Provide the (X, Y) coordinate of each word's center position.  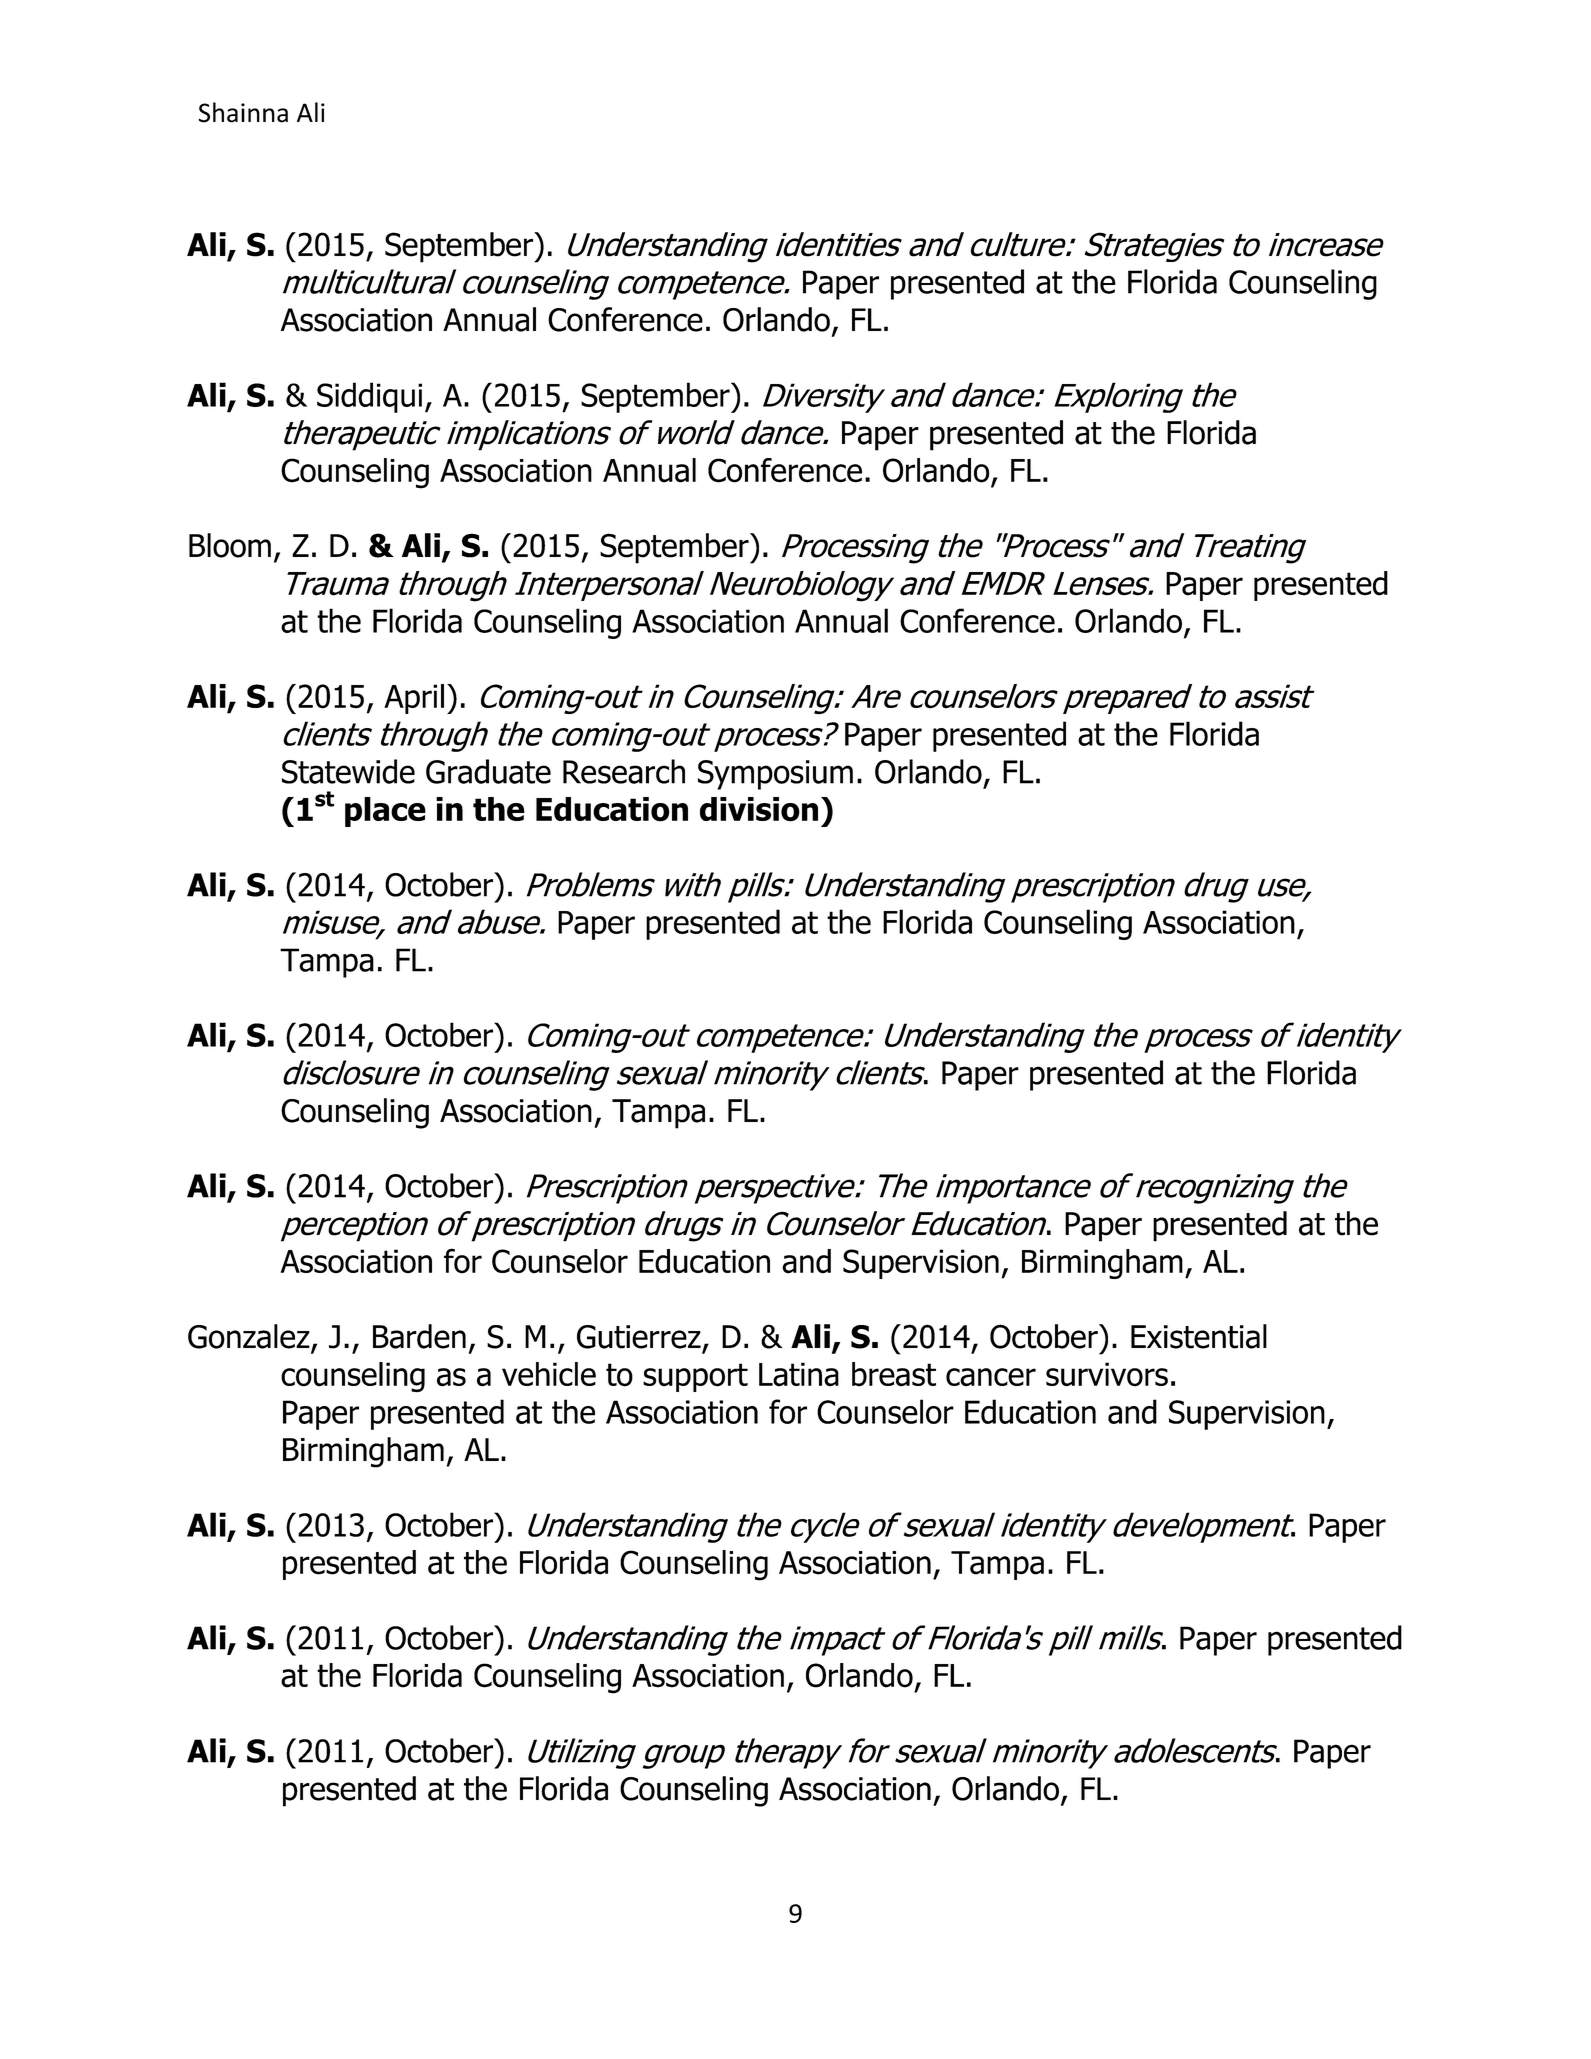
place (385, 812)
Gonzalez (250, 1337)
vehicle (549, 1374)
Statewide (348, 771)
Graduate (488, 771)
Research (624, 771)
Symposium (775, 775)
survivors (1107, 1374)
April (414, 699)
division (759, 809)
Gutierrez (639, 1337)
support (695, 1377)
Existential (1199, 1336)
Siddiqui (369, 397)
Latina (799, 1374)
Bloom (230, 545)
